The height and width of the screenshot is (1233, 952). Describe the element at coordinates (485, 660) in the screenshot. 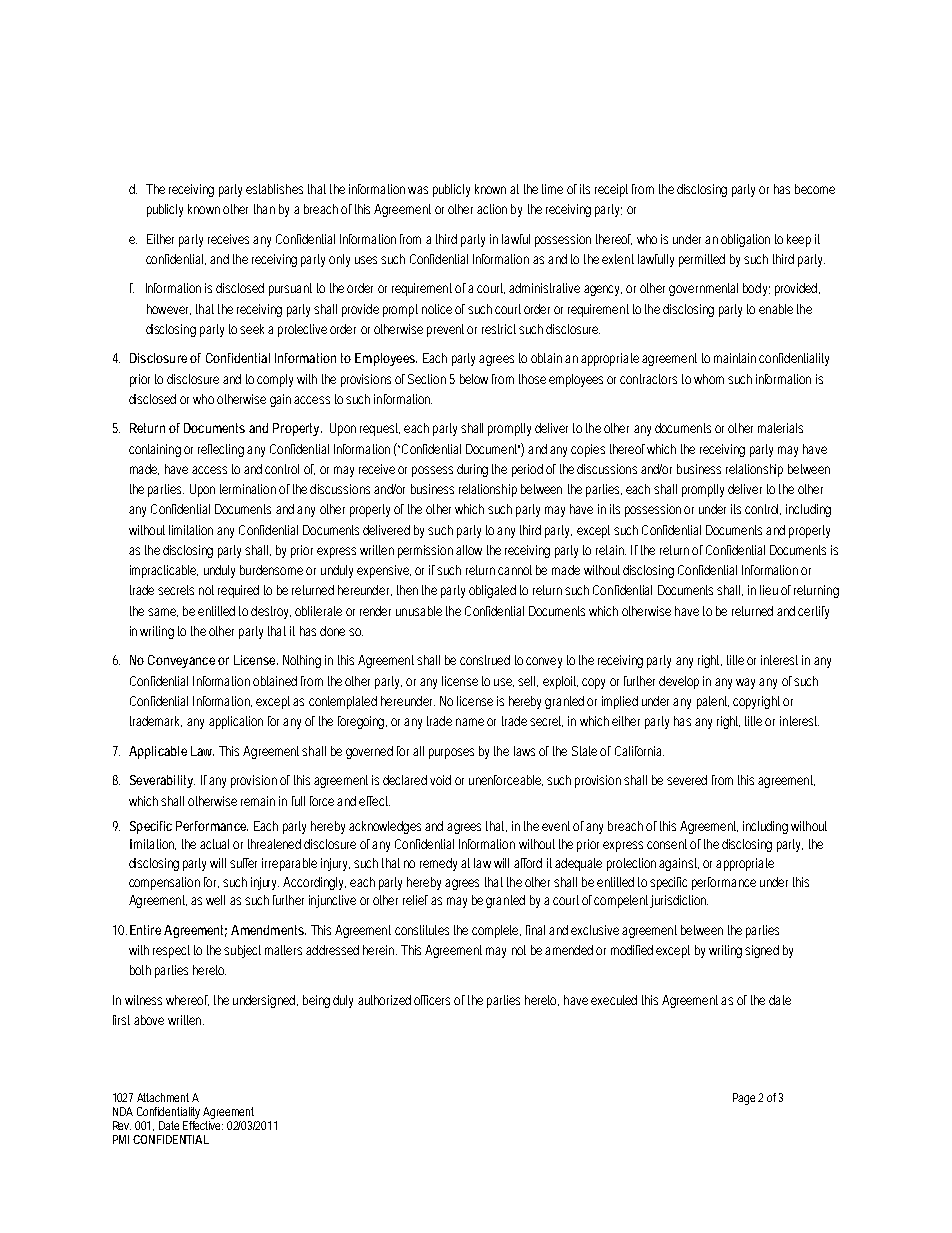

I see `construed` at that location.
